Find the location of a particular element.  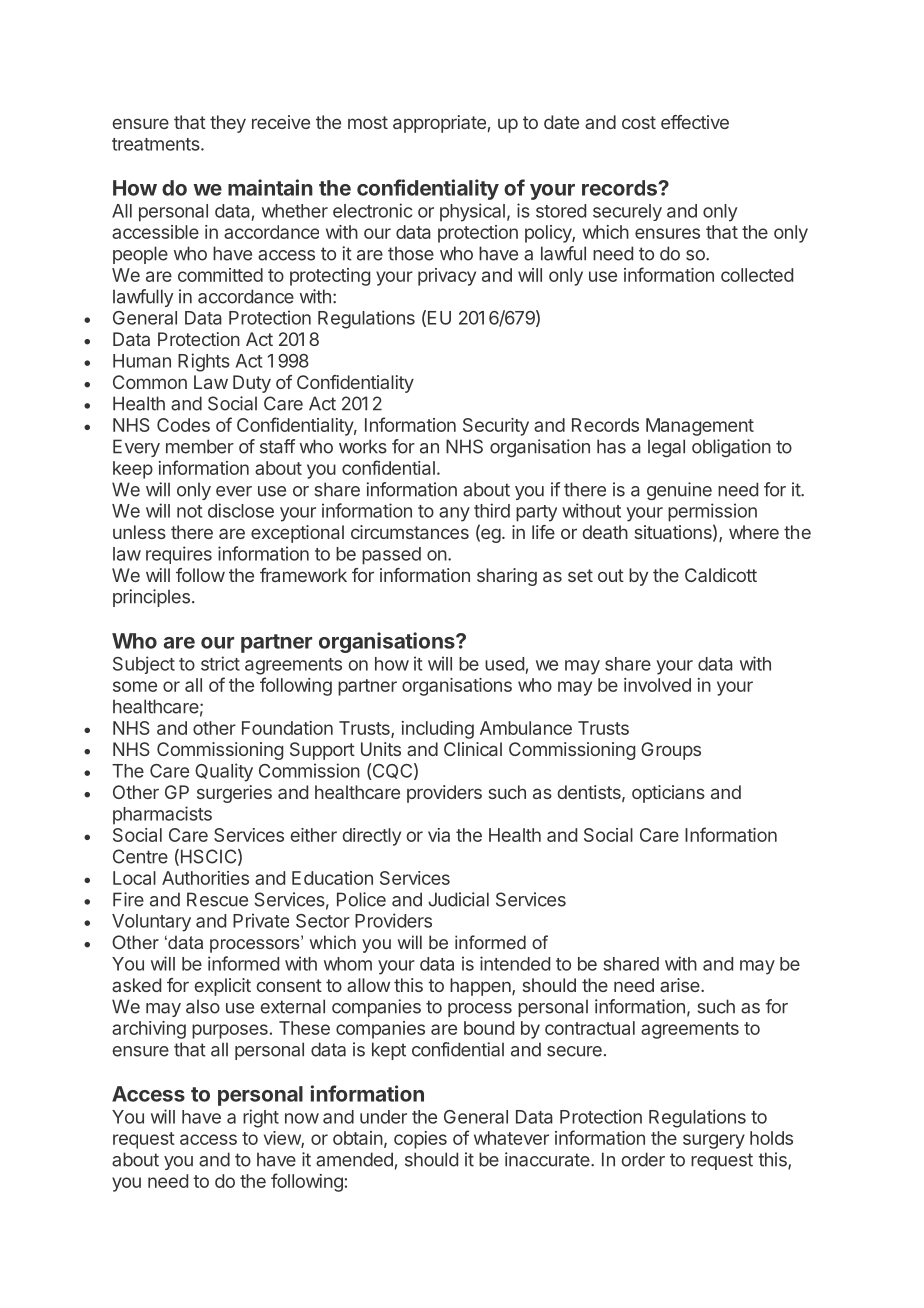

strict is located at coordinates (220, 663).
